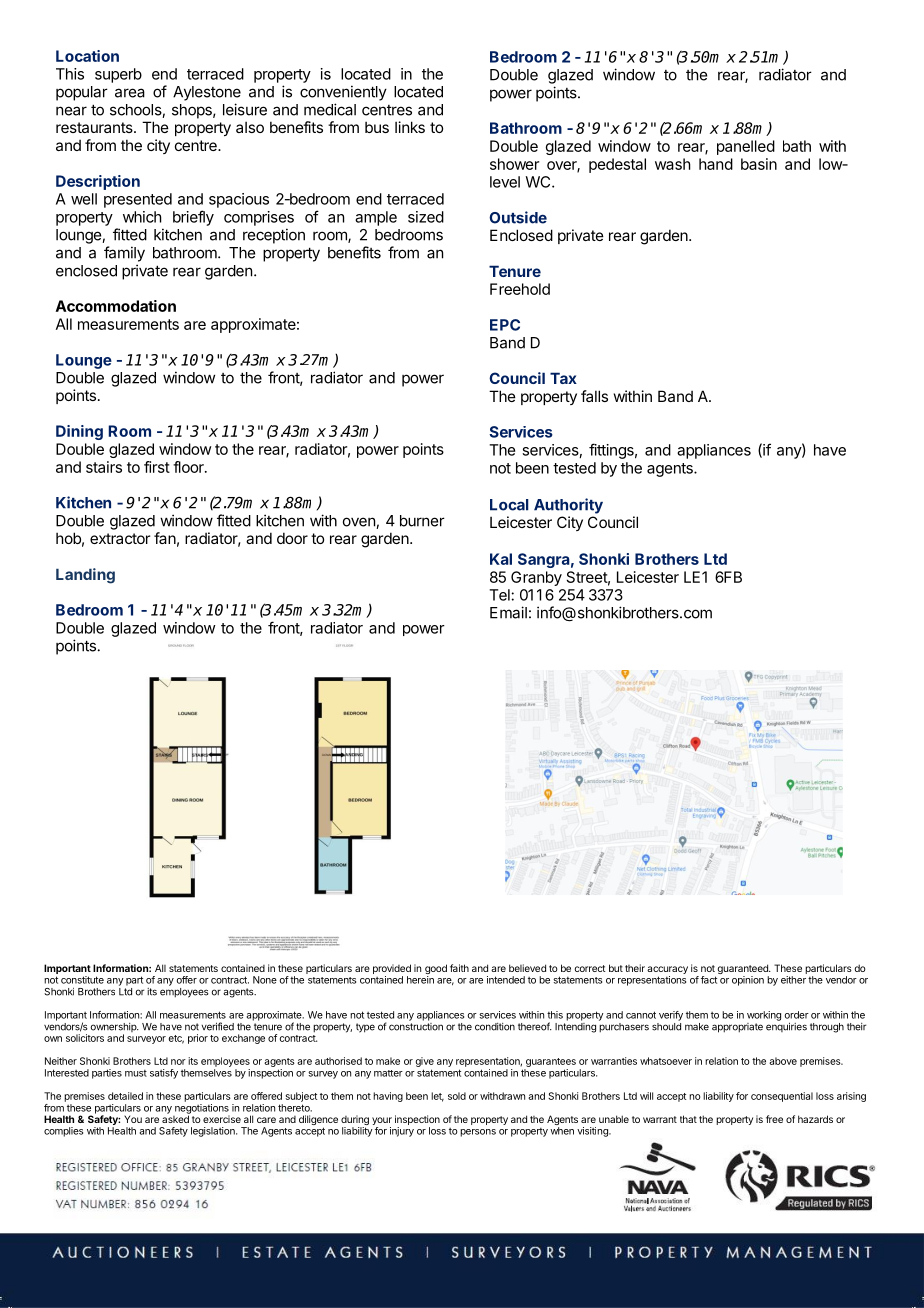 The image size is (924, 1308). What do you see at coordinates (85, 576) in the image?
I see `Landing` at bounding box center [85, 576].
